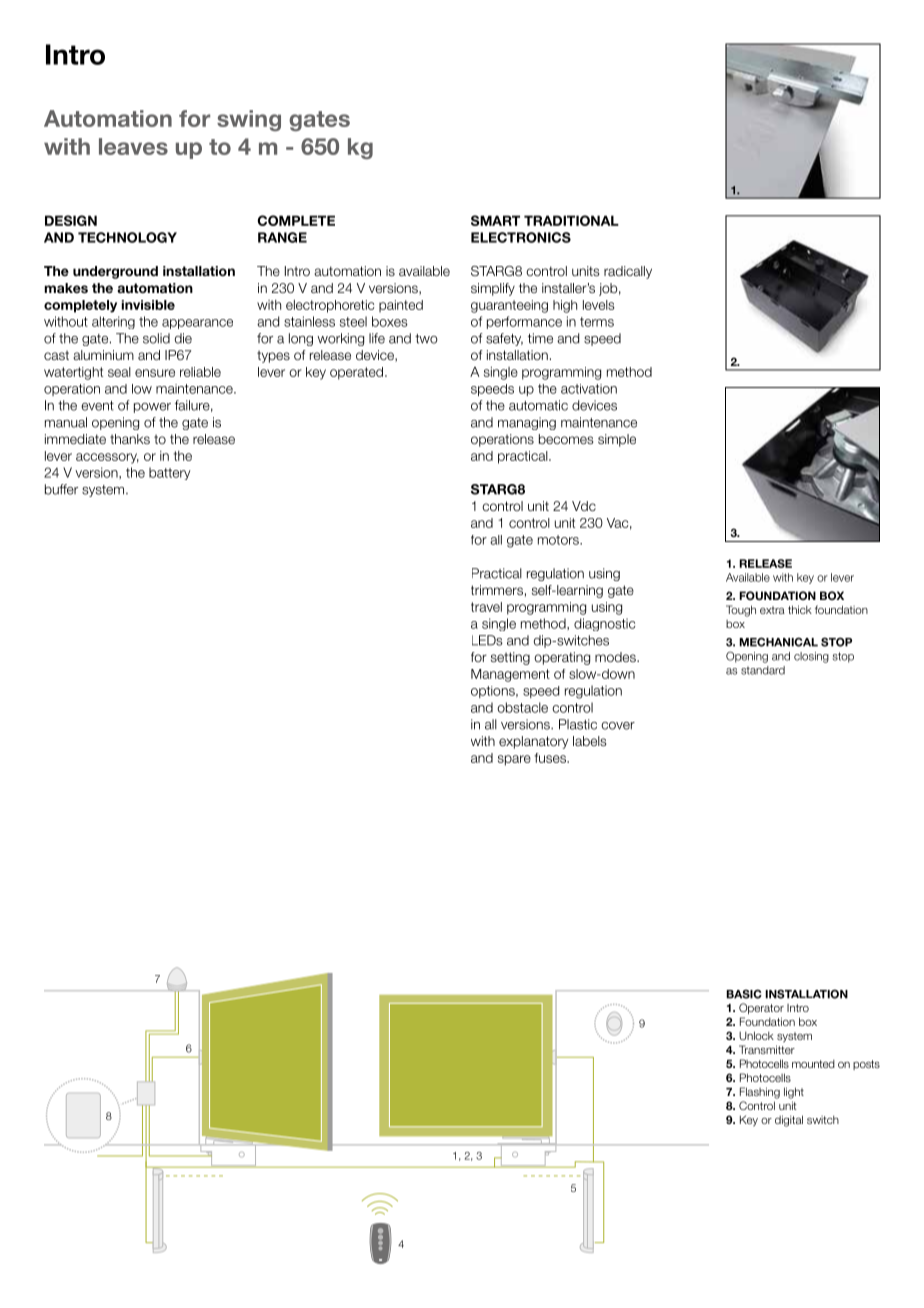 The image size is (924, 1308). I want to click on extra, so click(772, 610).
